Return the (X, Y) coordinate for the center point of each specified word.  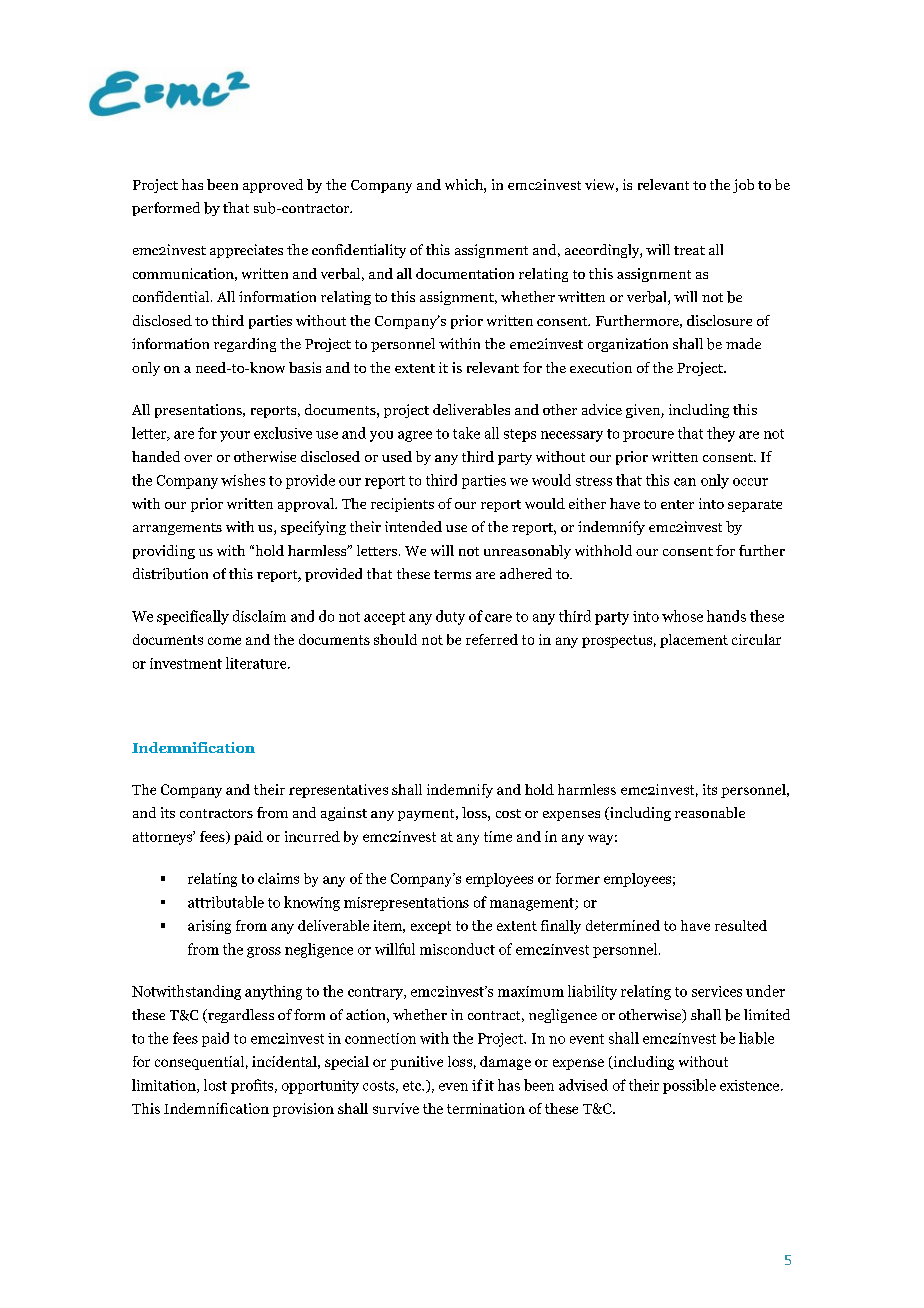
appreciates (246, 251)
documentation (465, 273)
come (224, 641)
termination (486, 1108)
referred (492, 639)
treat (689, 250)
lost (215, 1085)
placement (694, 641)
